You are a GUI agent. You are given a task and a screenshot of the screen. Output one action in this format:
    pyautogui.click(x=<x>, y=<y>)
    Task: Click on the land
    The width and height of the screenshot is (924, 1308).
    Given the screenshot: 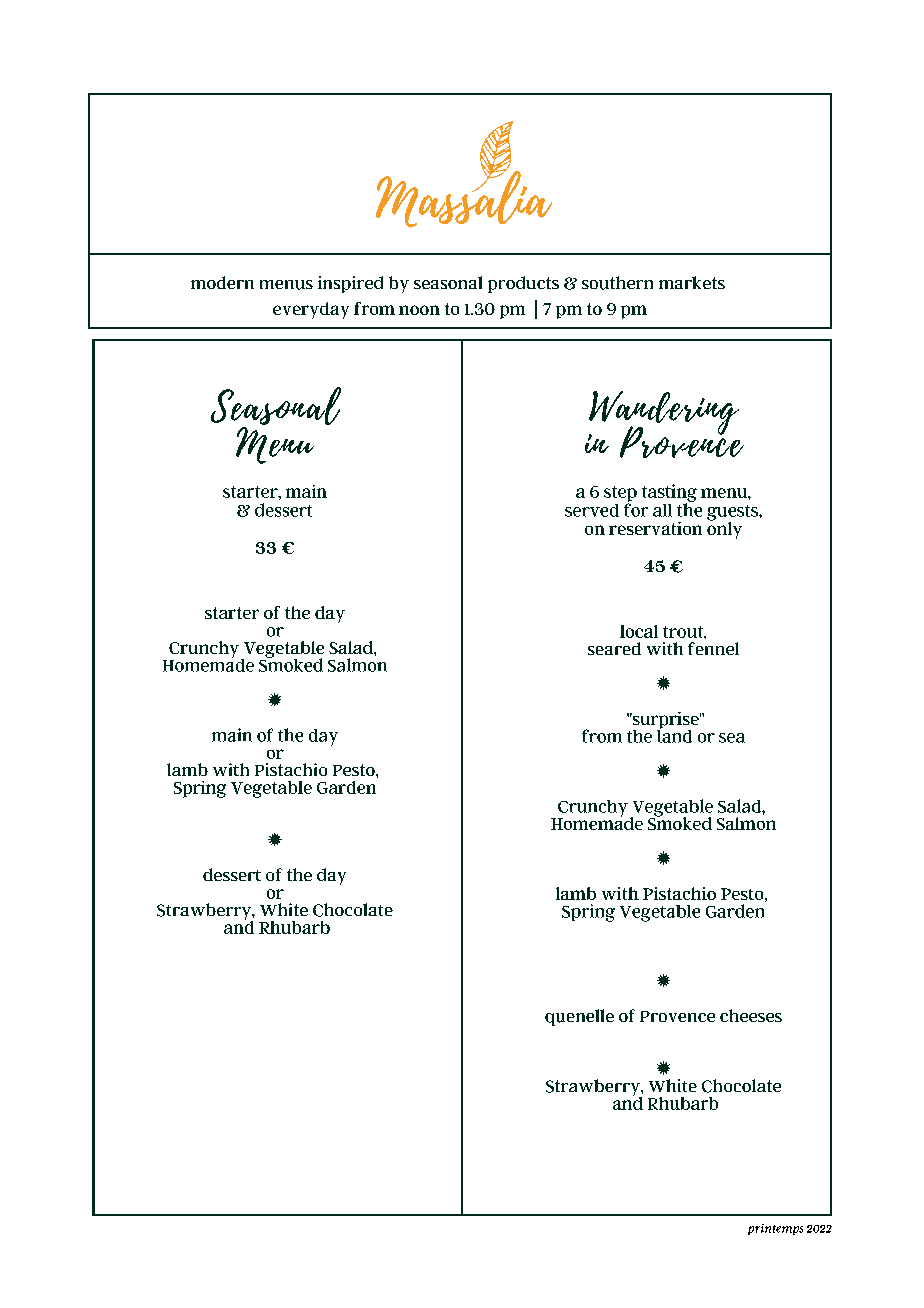 What is the action you would take?
    pyautogui.click(x=674, y=735)
